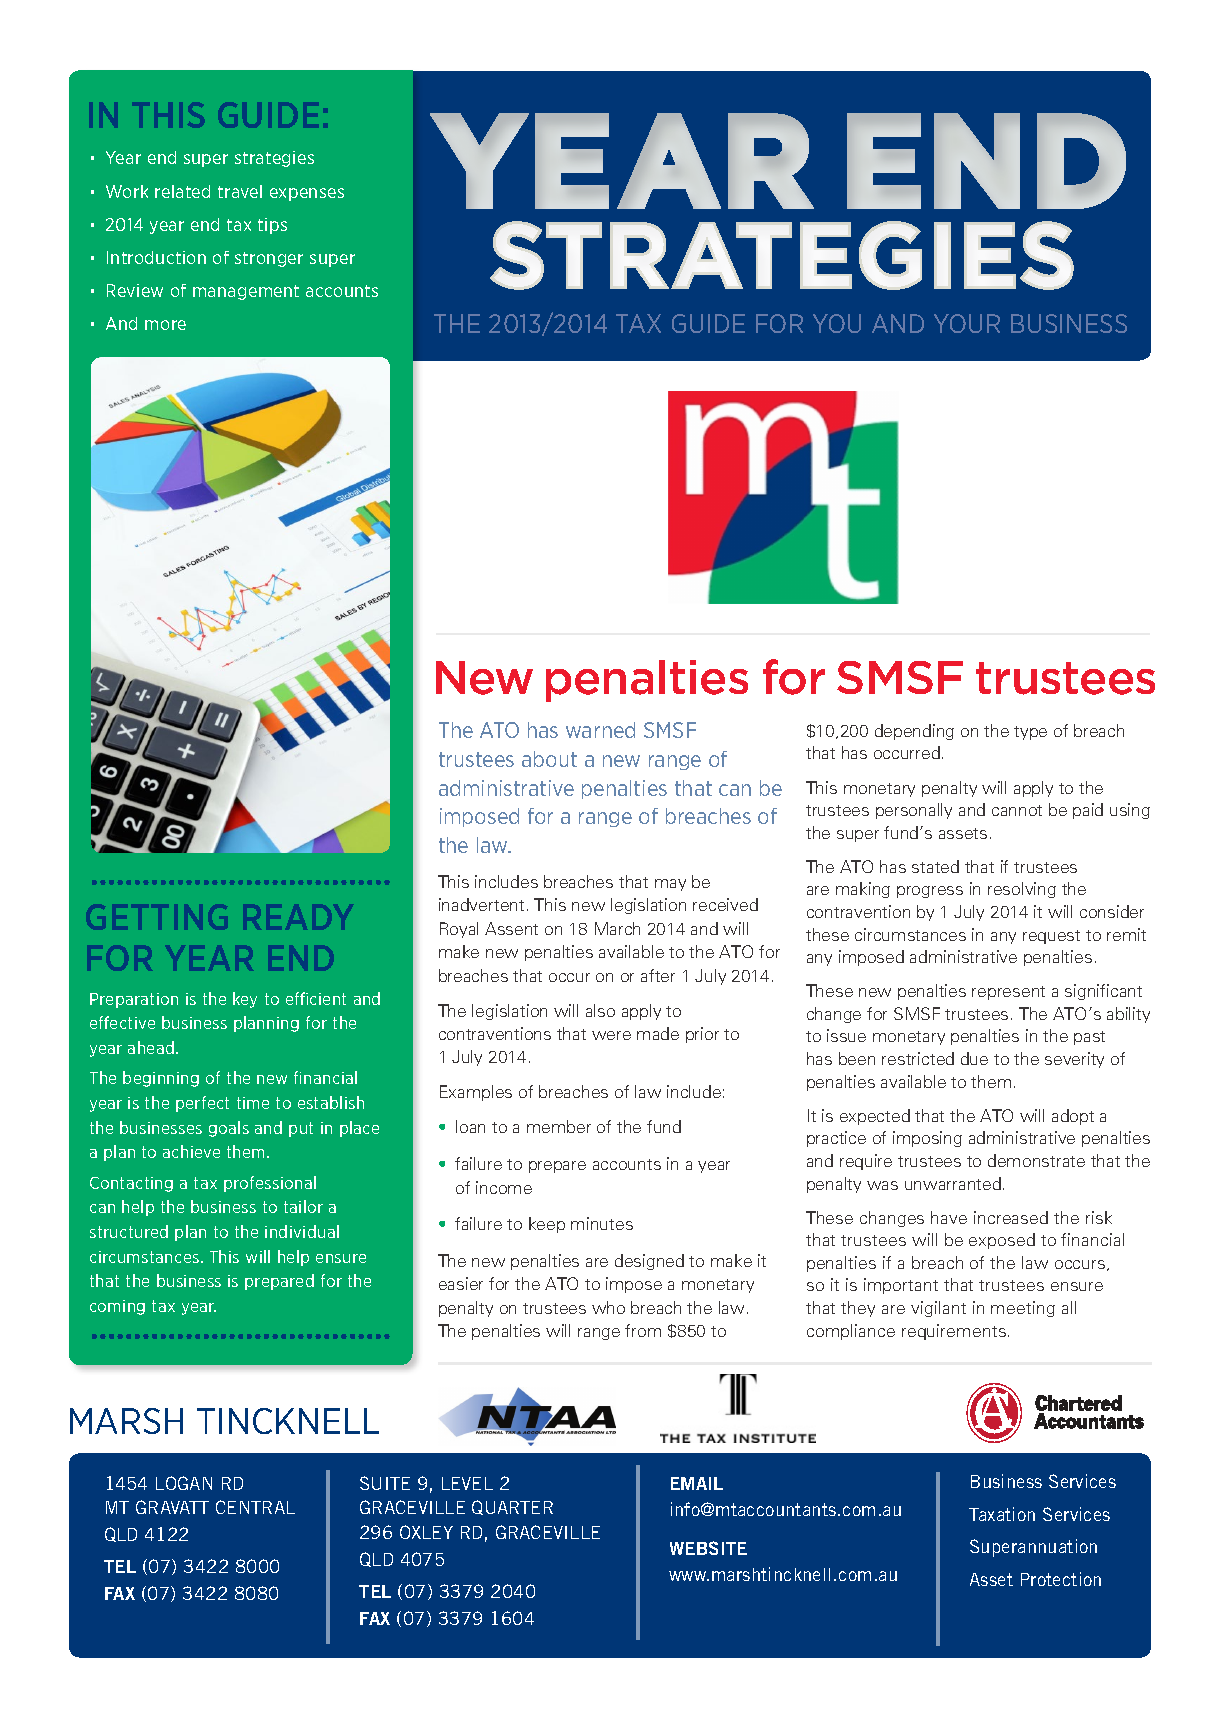 The height and width of the document is (1727, 1221). What do you see at coordinates (245, 1000) in the document?
I see `key` at bounding box center [245, 1000].
